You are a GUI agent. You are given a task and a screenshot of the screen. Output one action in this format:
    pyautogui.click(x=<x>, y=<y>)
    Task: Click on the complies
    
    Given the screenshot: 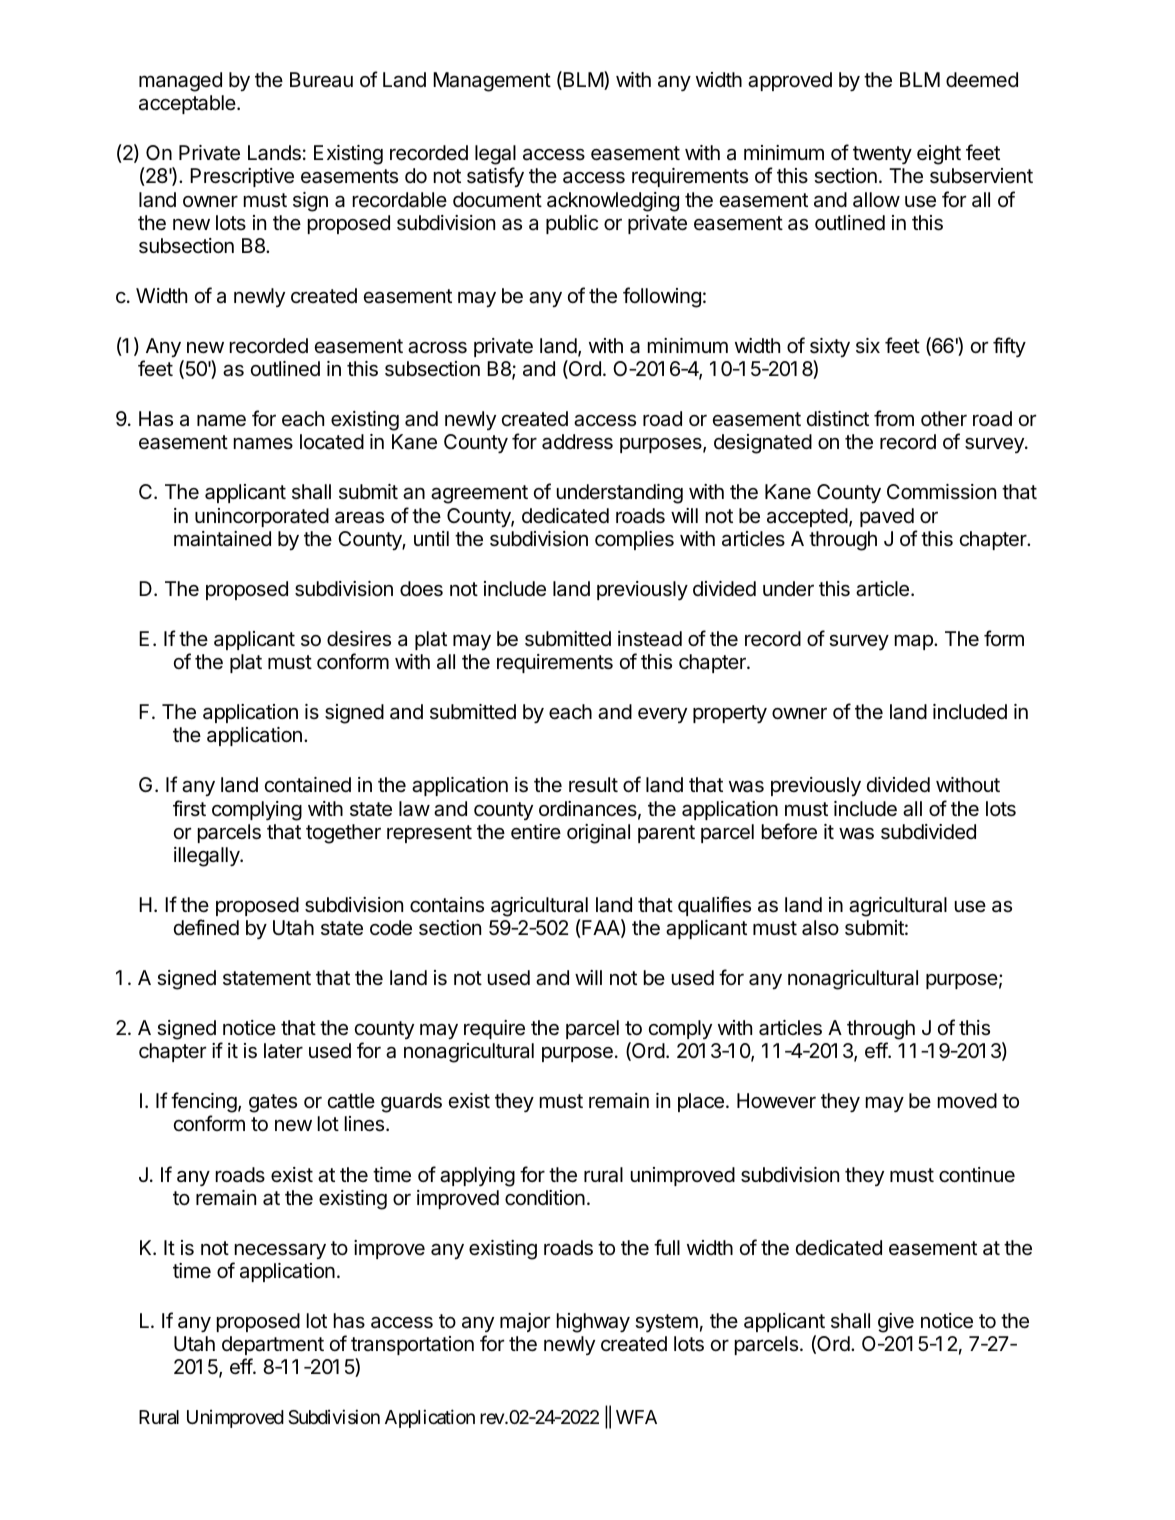 What is the action you would take?
    pyautogui.click(x=634, y=540)
